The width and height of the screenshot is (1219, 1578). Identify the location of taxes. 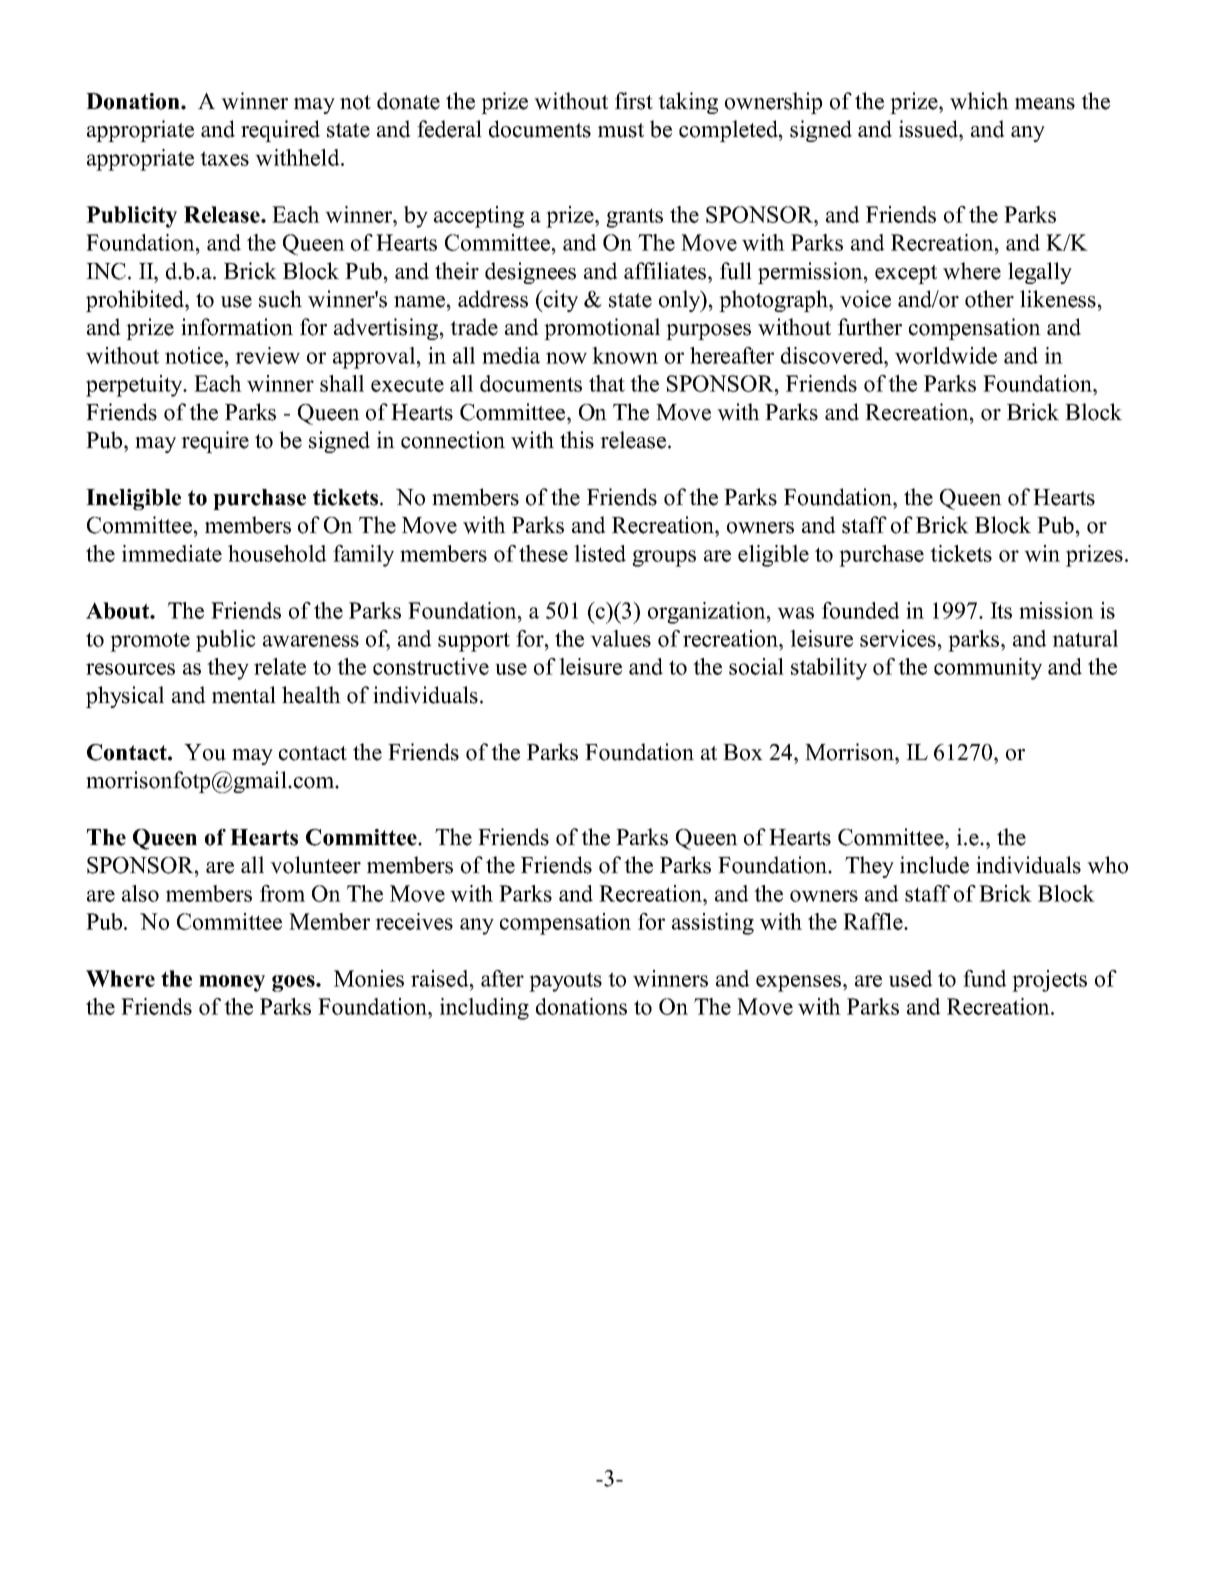
(224, 158).
